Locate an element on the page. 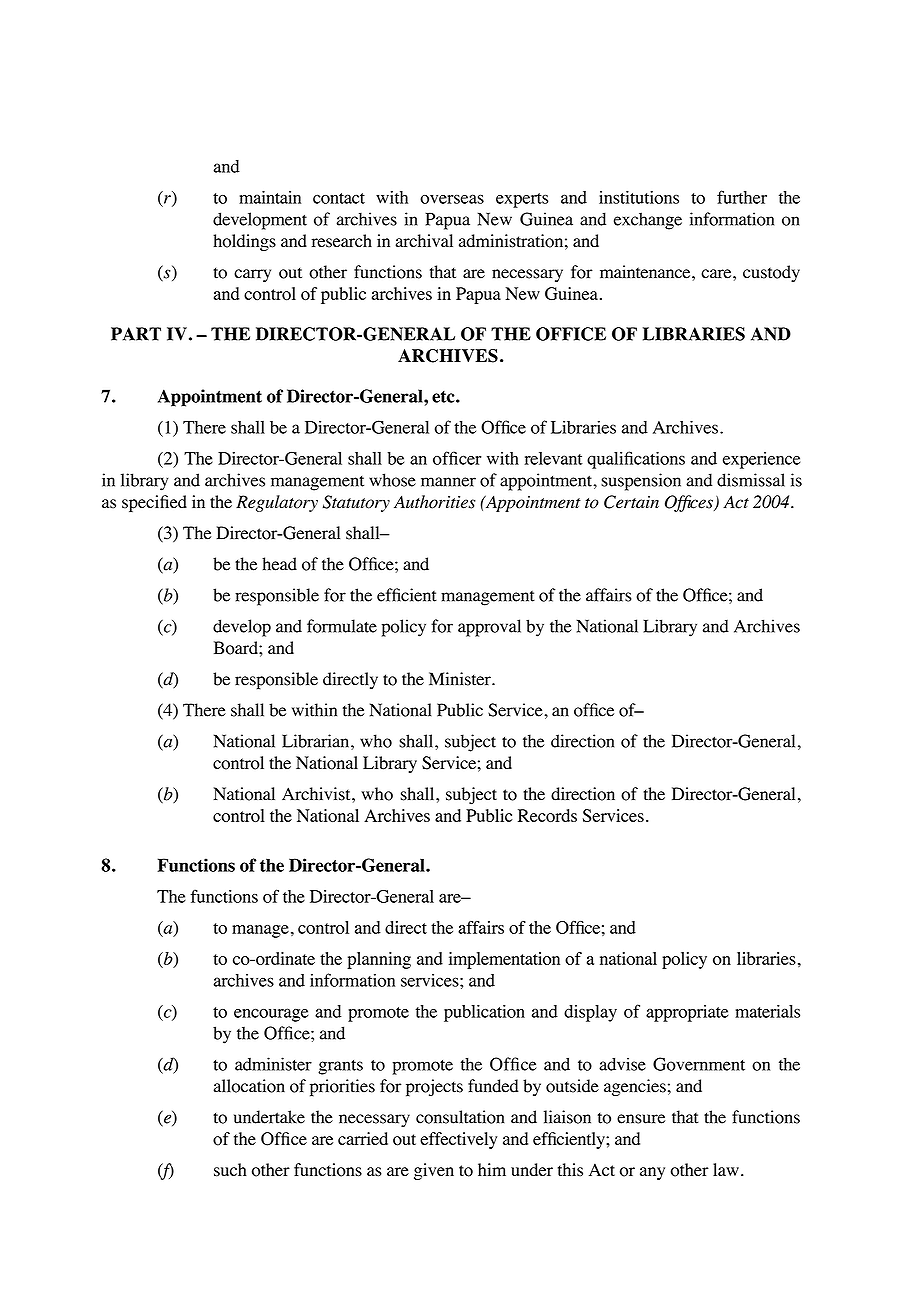  effectively is located at coordinates (458, 1140).
